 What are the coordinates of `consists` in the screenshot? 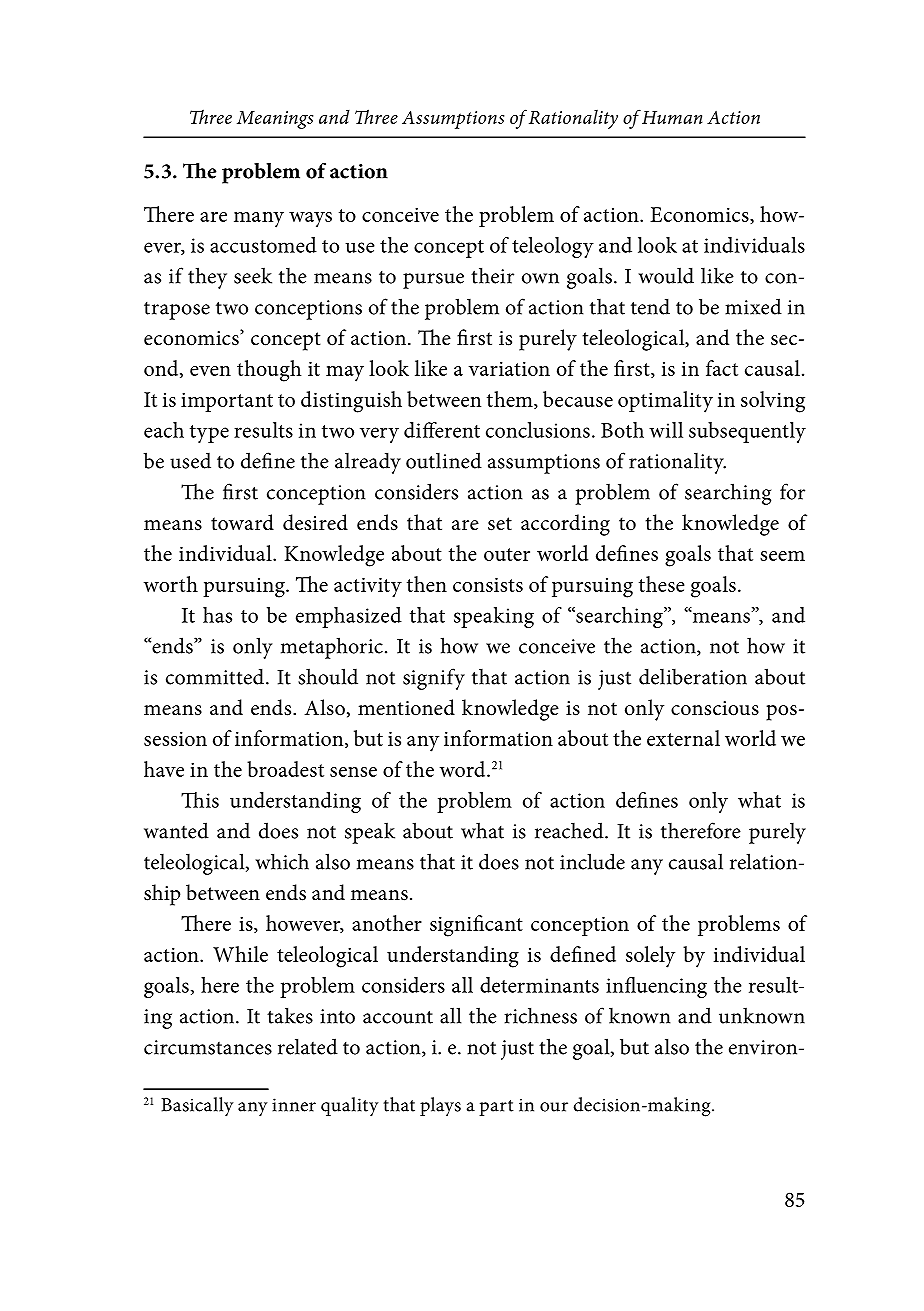 It's located at (488, 584).
